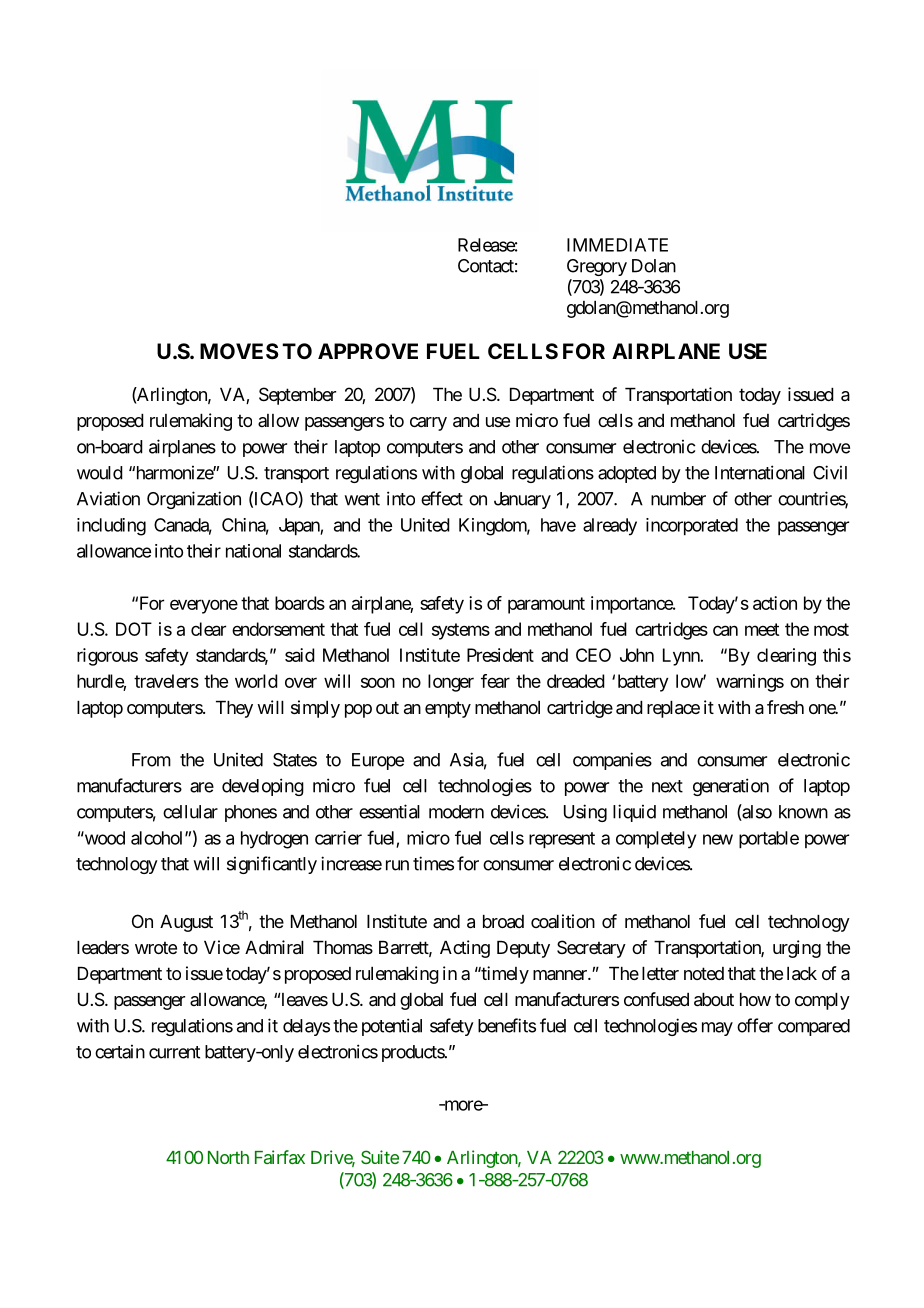 The image size is (924, 1308). I want to click on They, so click(234, 709).
